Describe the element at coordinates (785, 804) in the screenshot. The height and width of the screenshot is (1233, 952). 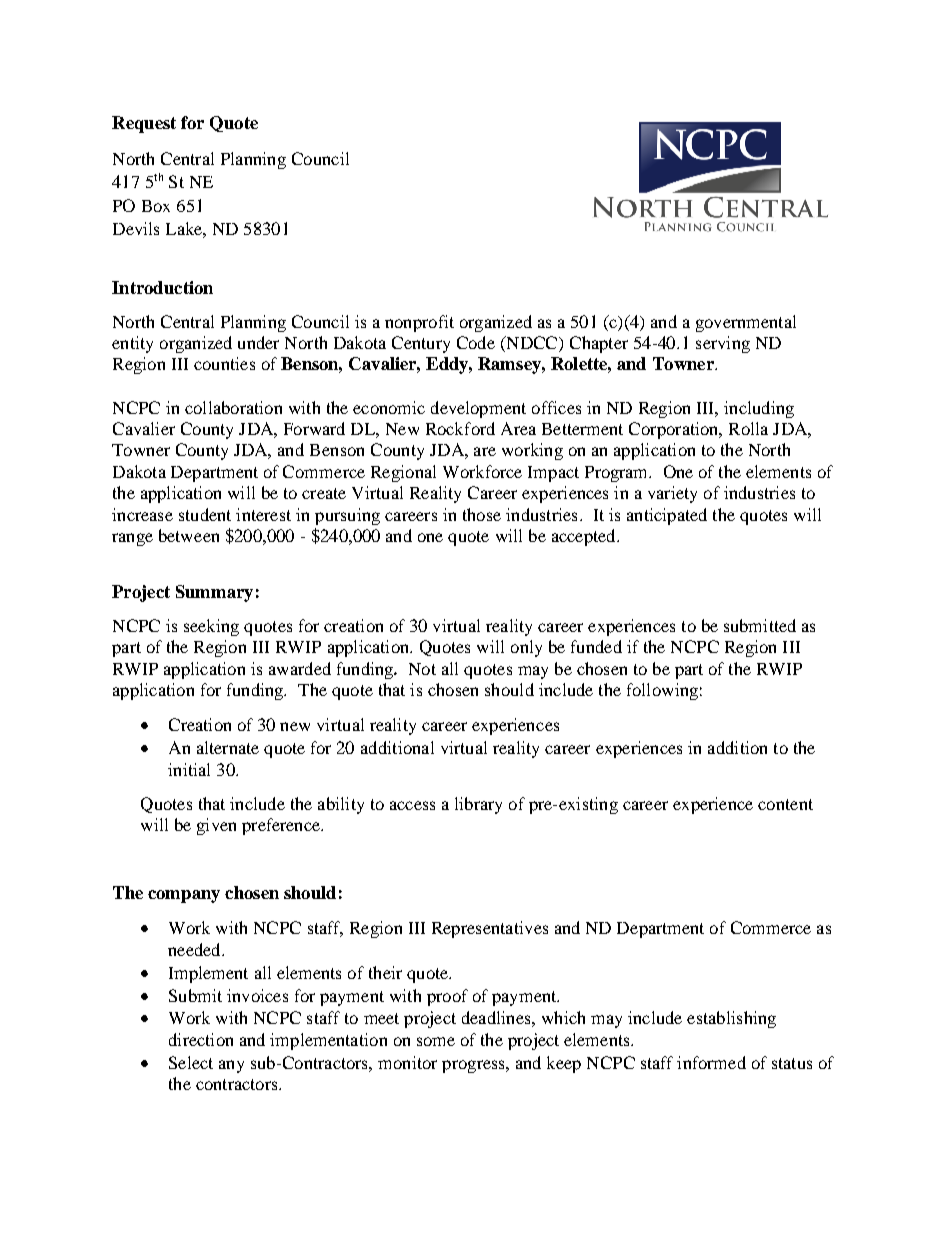
I see `content` at that location.
